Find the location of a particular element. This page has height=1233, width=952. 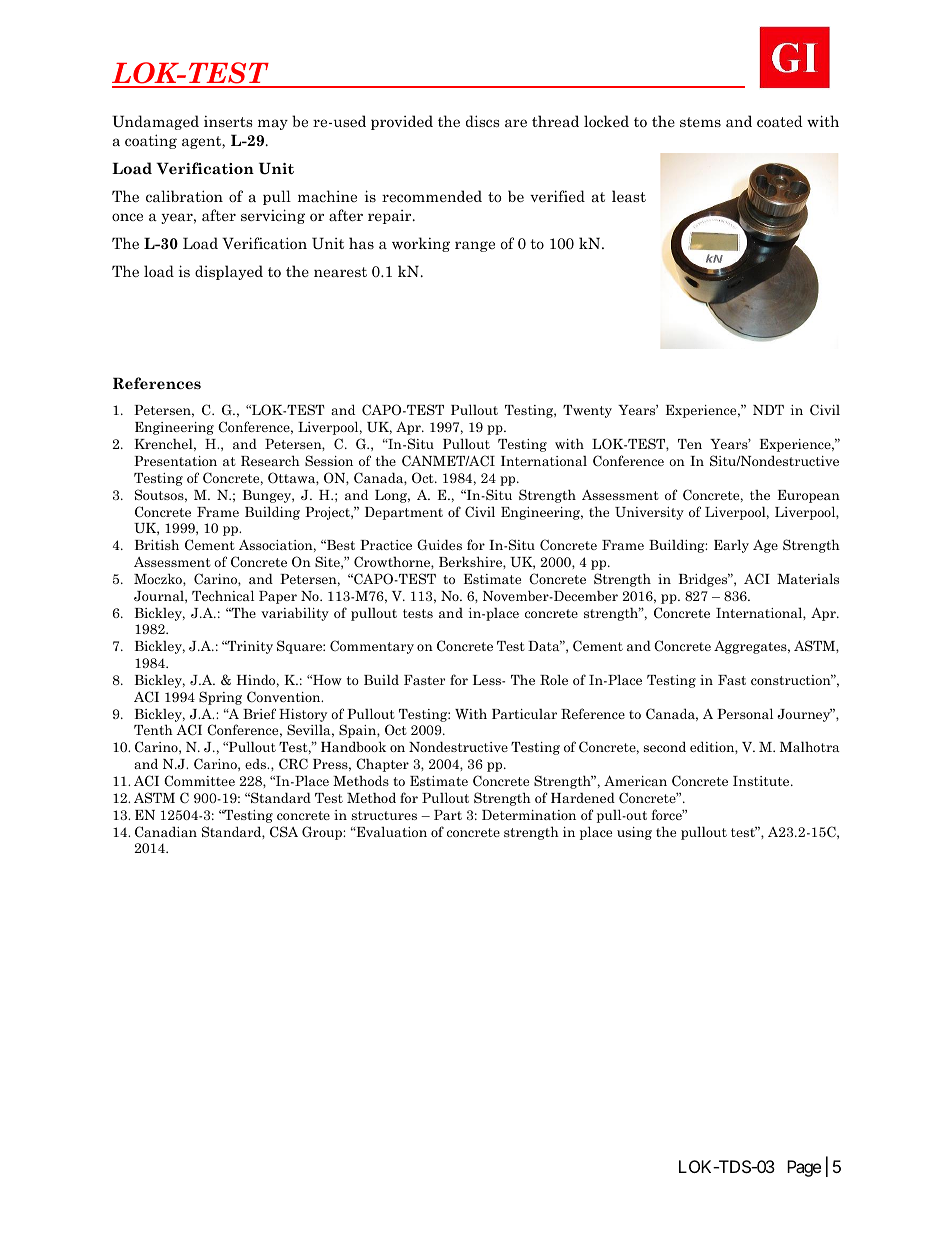

using is located at coordinates (634, 833).
